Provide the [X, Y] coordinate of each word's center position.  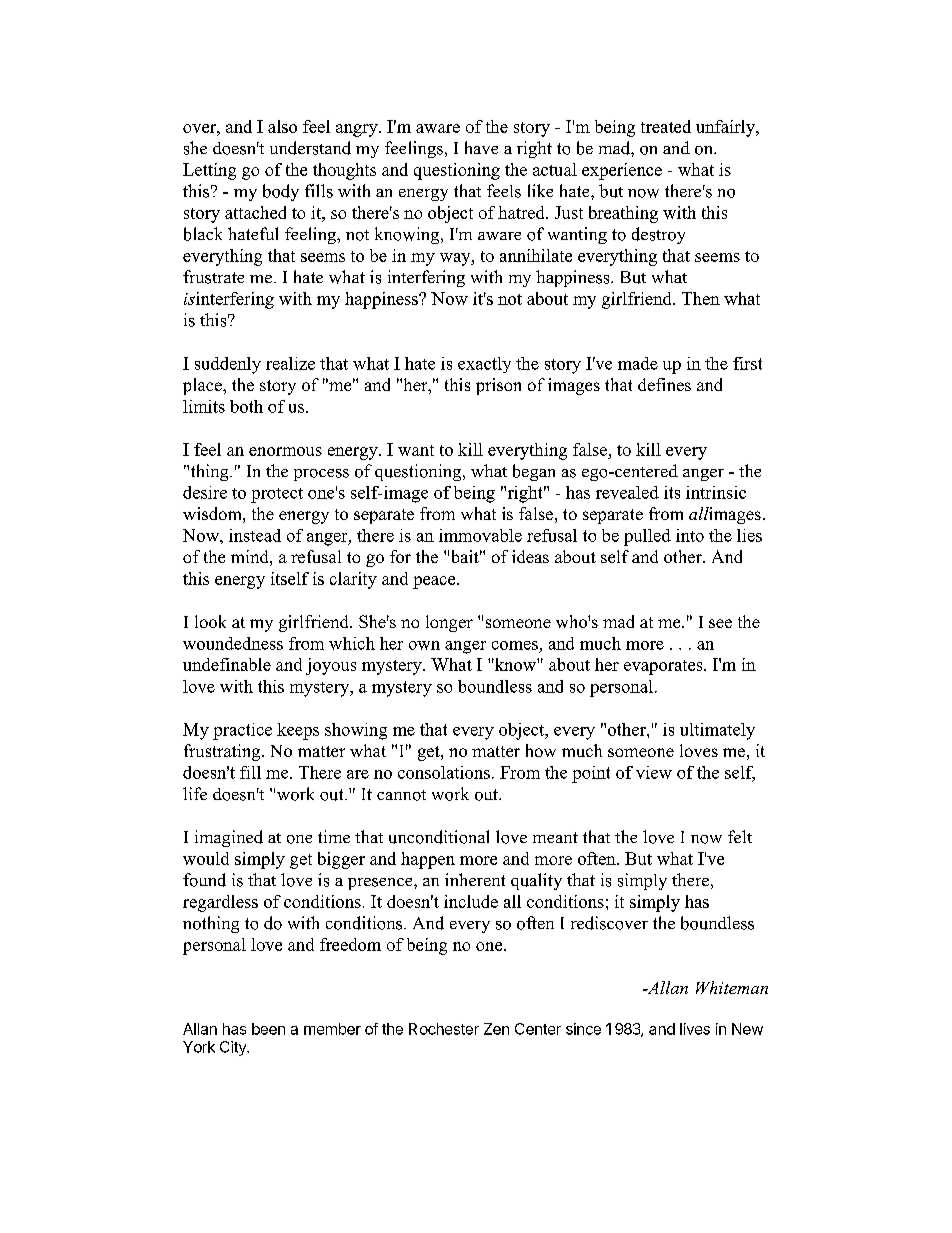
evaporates [664, 667]
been [268, 1029]
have [481, 147]
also [282, 126]
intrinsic [716, 492]
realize [290, 363]
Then [701, 298]
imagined [229, 838]
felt [740, 836]
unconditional [439, 837]
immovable [480, 535]
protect [277, 495]
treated [666, 126]
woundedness [233, 643]
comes [515, 645]
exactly [484, 365]
